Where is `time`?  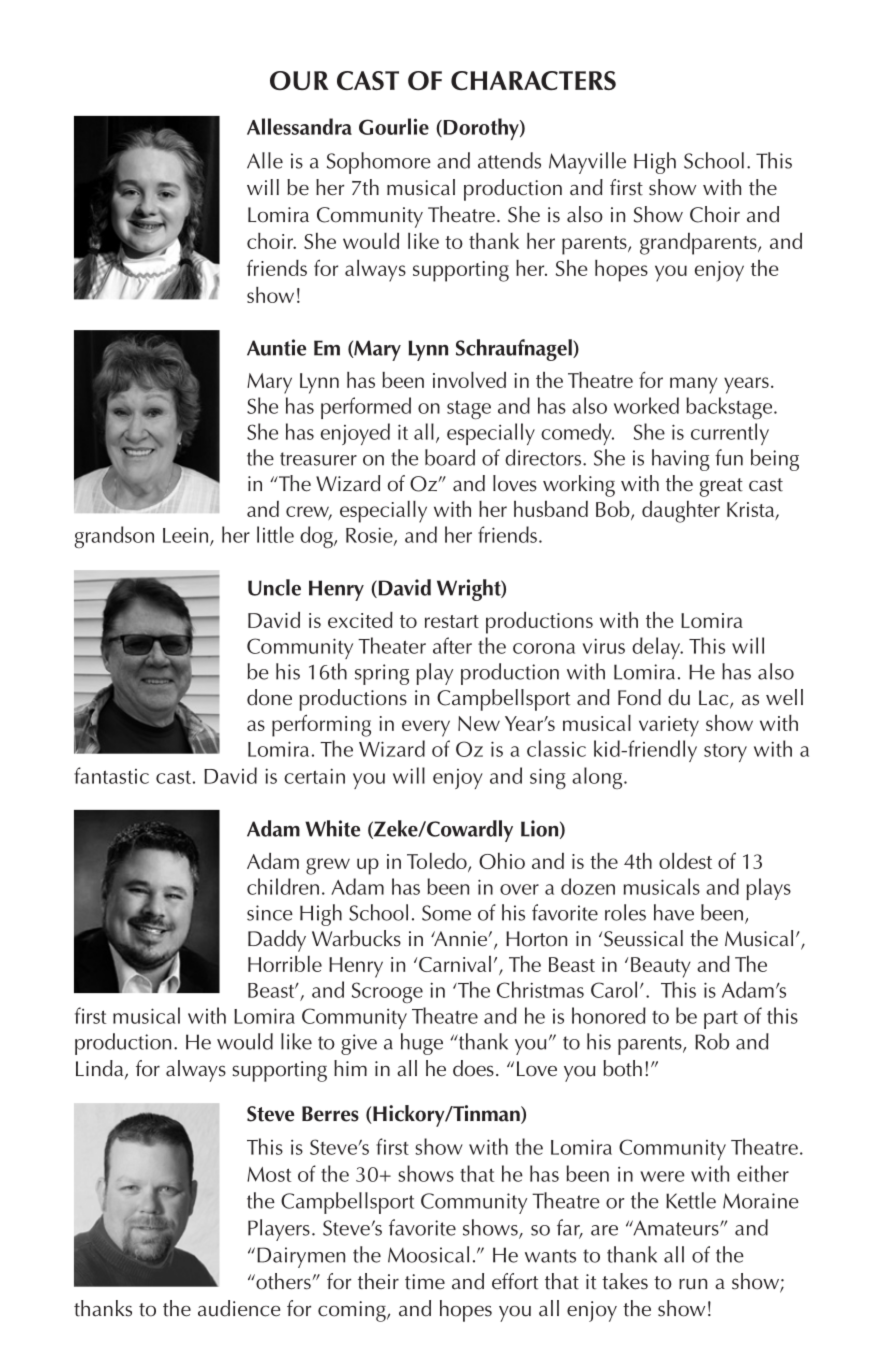
time is located at coordinates (425, 1282).
